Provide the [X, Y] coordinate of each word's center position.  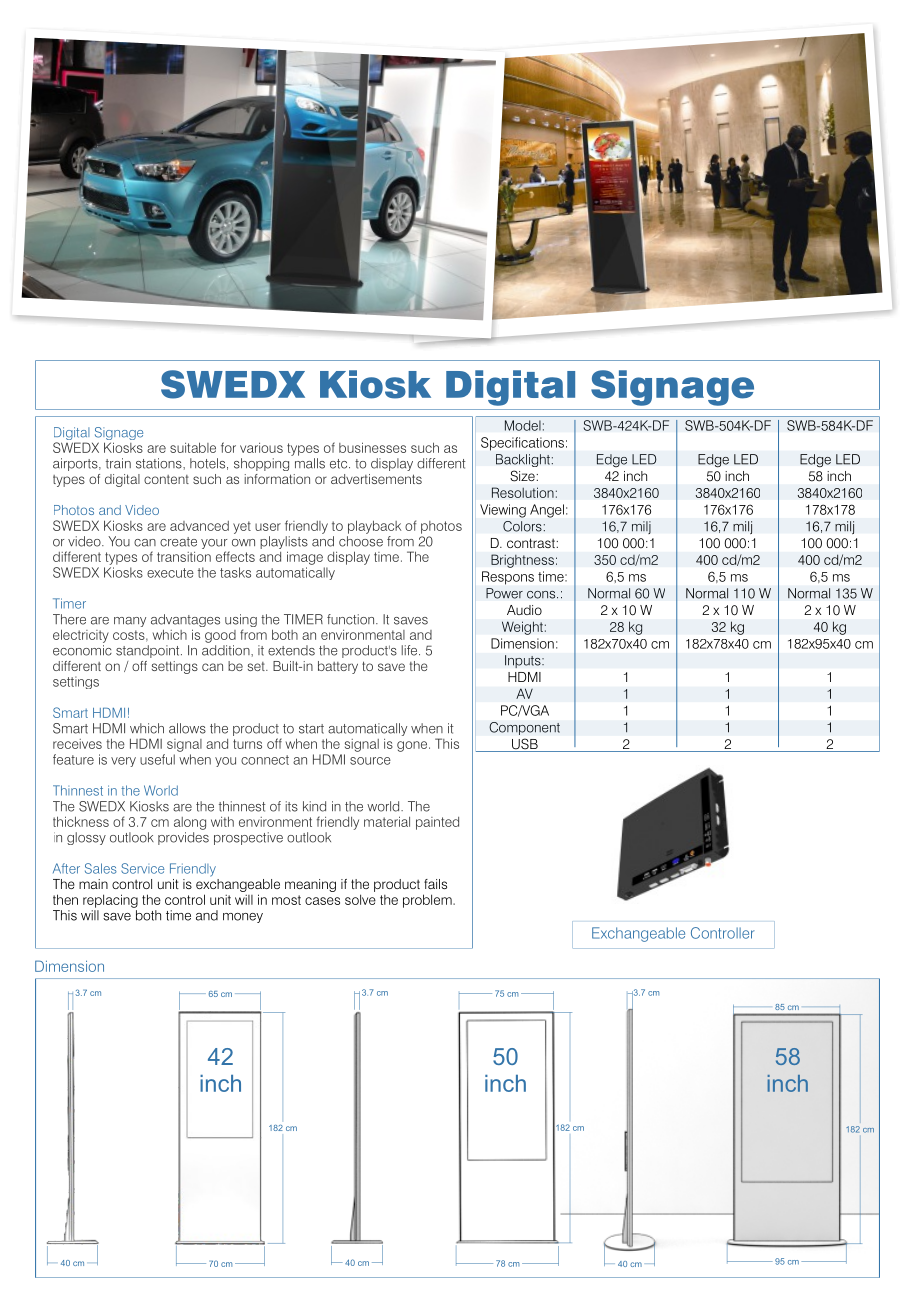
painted [437, 823]
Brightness [522, 561]
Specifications [522, 444]
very [123, 762]
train [118, 463]
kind [314, 806]
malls [310, 463]
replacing [110, 901]
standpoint [149, 651]
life [411, 650]
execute [170, 573]
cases [322, 901]
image [305, 558]
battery [338, 667]
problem [428, 901]
